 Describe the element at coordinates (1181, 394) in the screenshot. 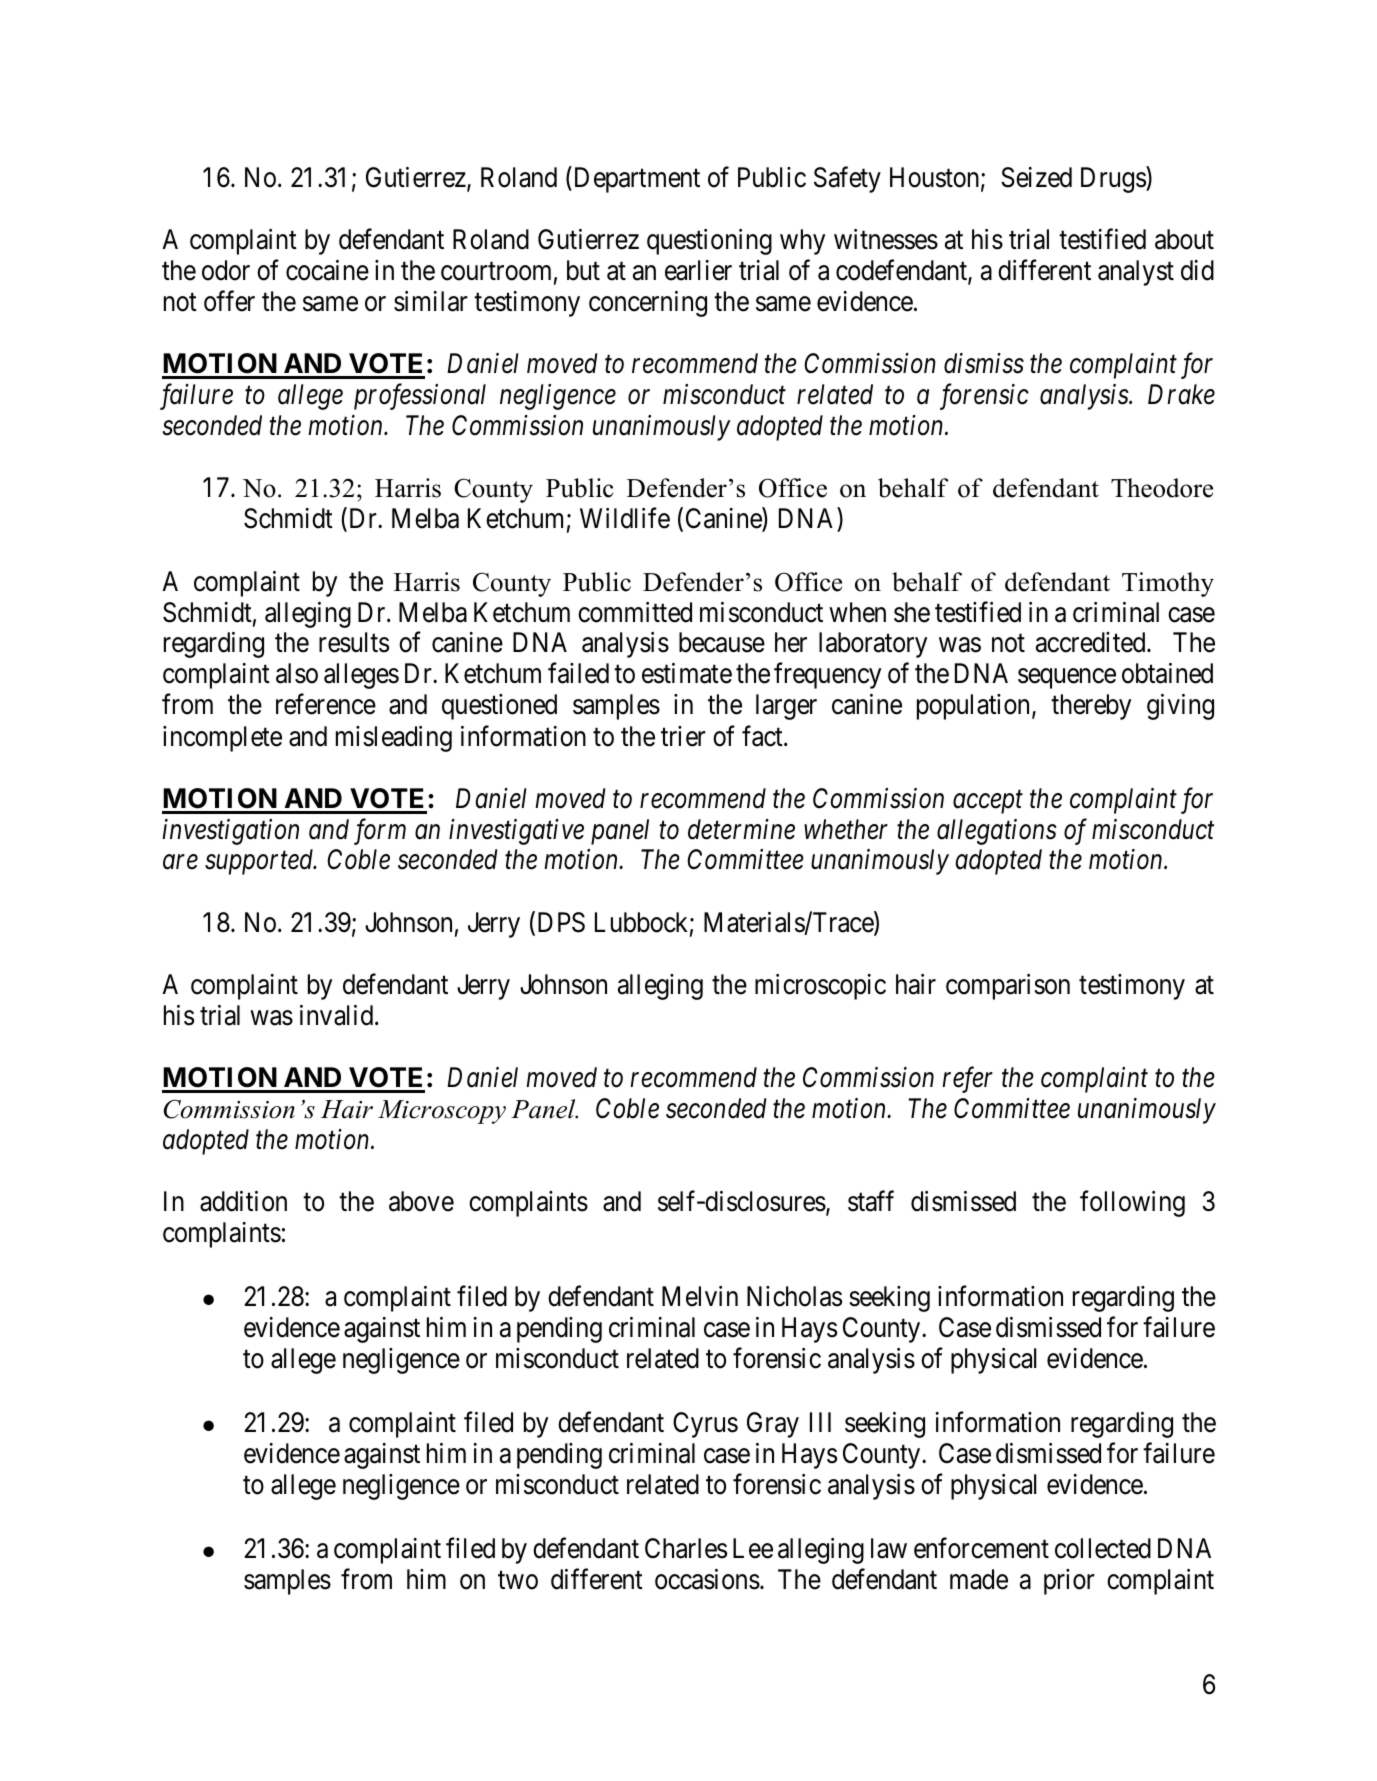

I see `Drake` at that location.
